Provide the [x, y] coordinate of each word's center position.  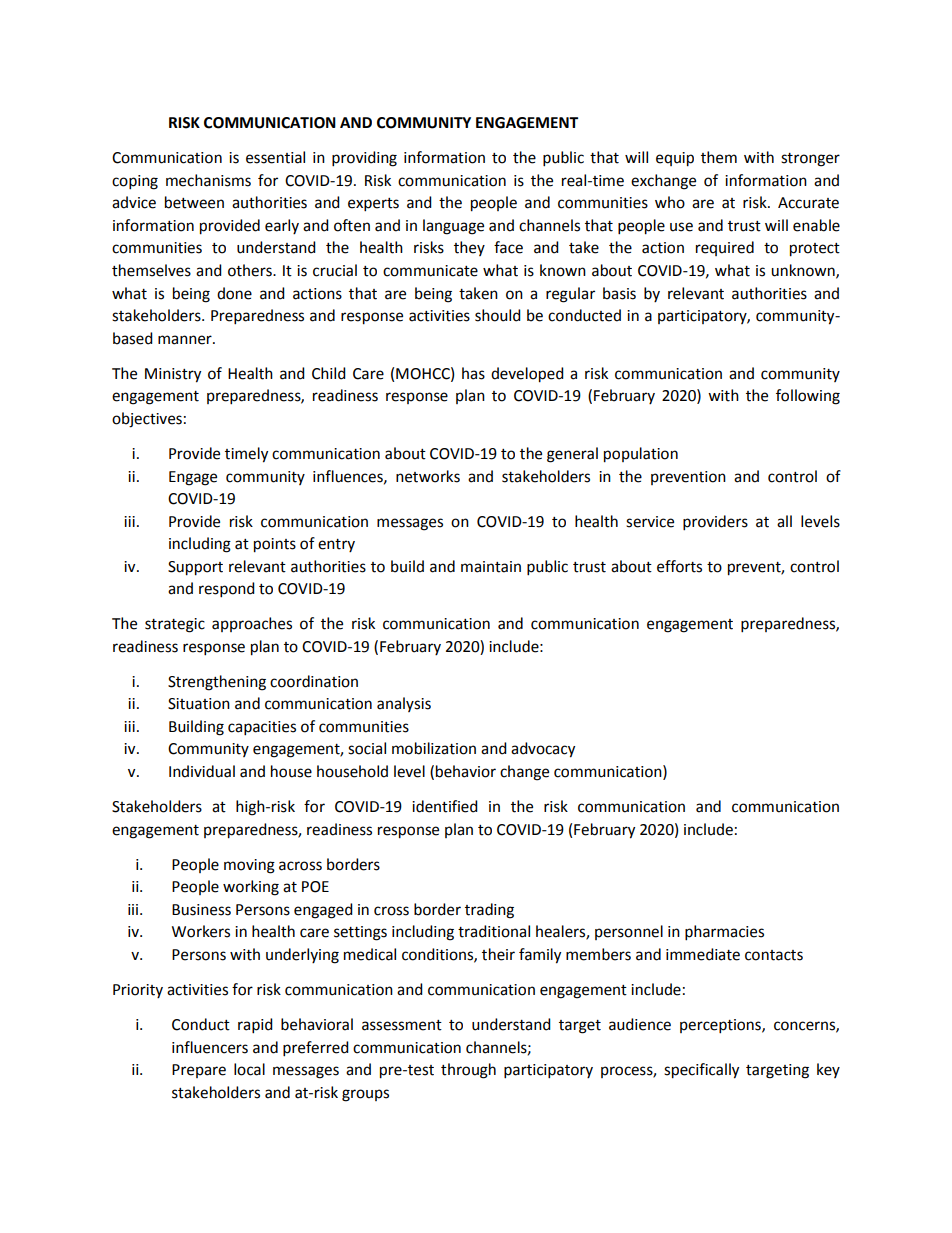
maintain [491, 567]
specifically [701, 1071]
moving [249, 866]
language [453, 227]
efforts [679, 566]
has [473, 373]
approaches [252, 624]
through [468, 1071]
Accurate [808, 203]
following [808, 397]
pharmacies [724, 933]
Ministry [173, 375]
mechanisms [208, 180]
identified [445, 806]
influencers [210, 1047]
